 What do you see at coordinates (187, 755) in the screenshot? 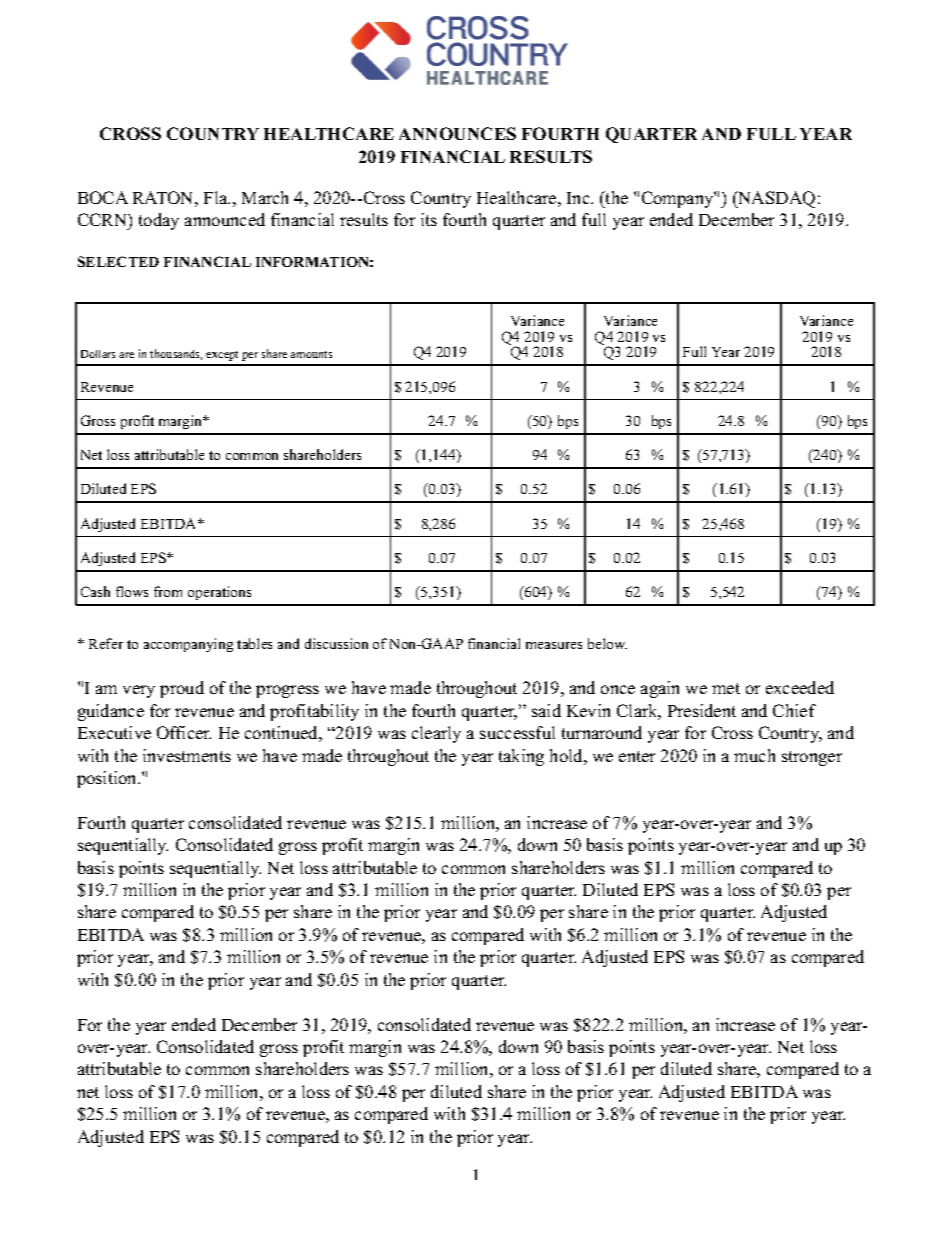
I see `investments` at bounding box center [187, 755].
